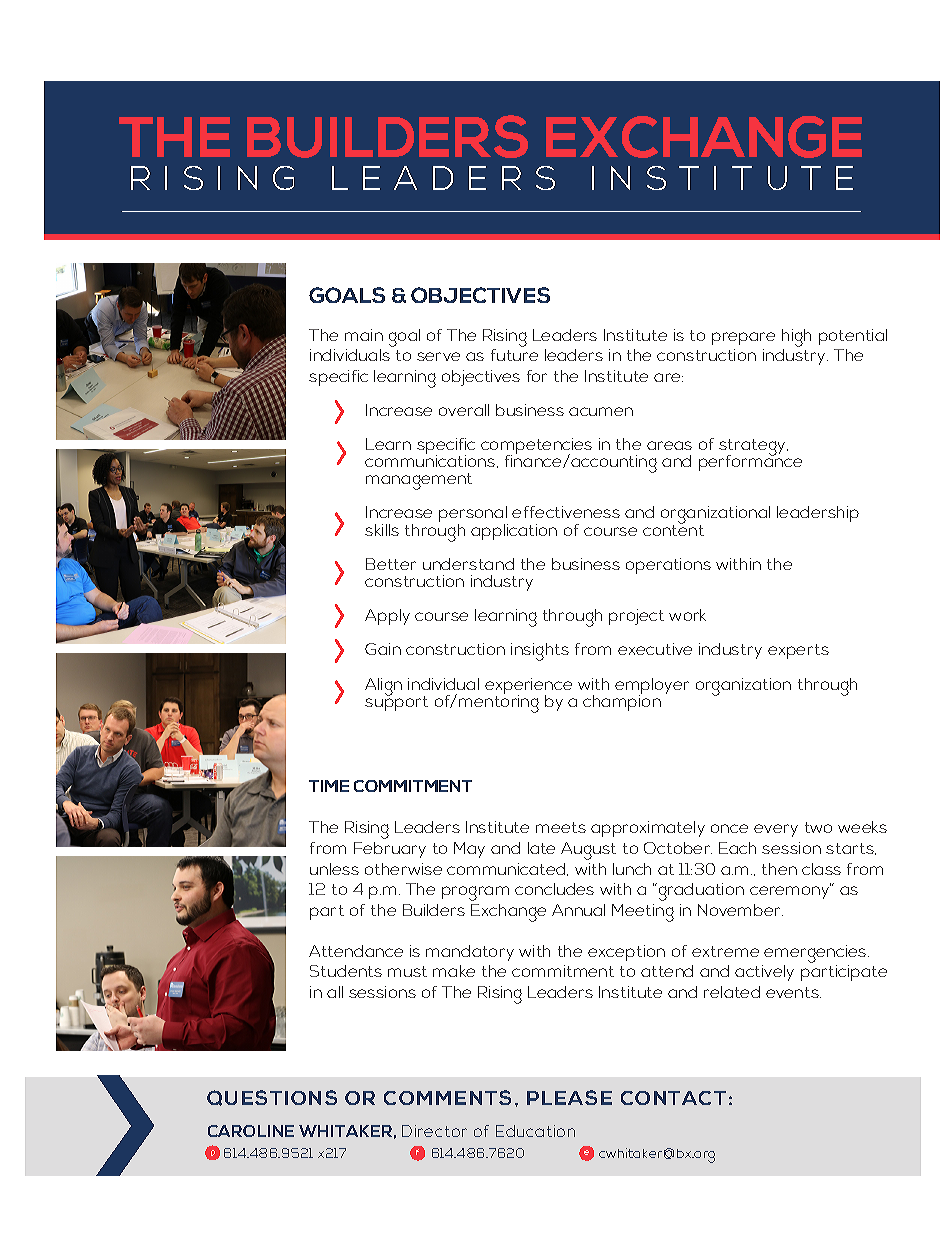  I want to click on insights, so click(540, 652).
